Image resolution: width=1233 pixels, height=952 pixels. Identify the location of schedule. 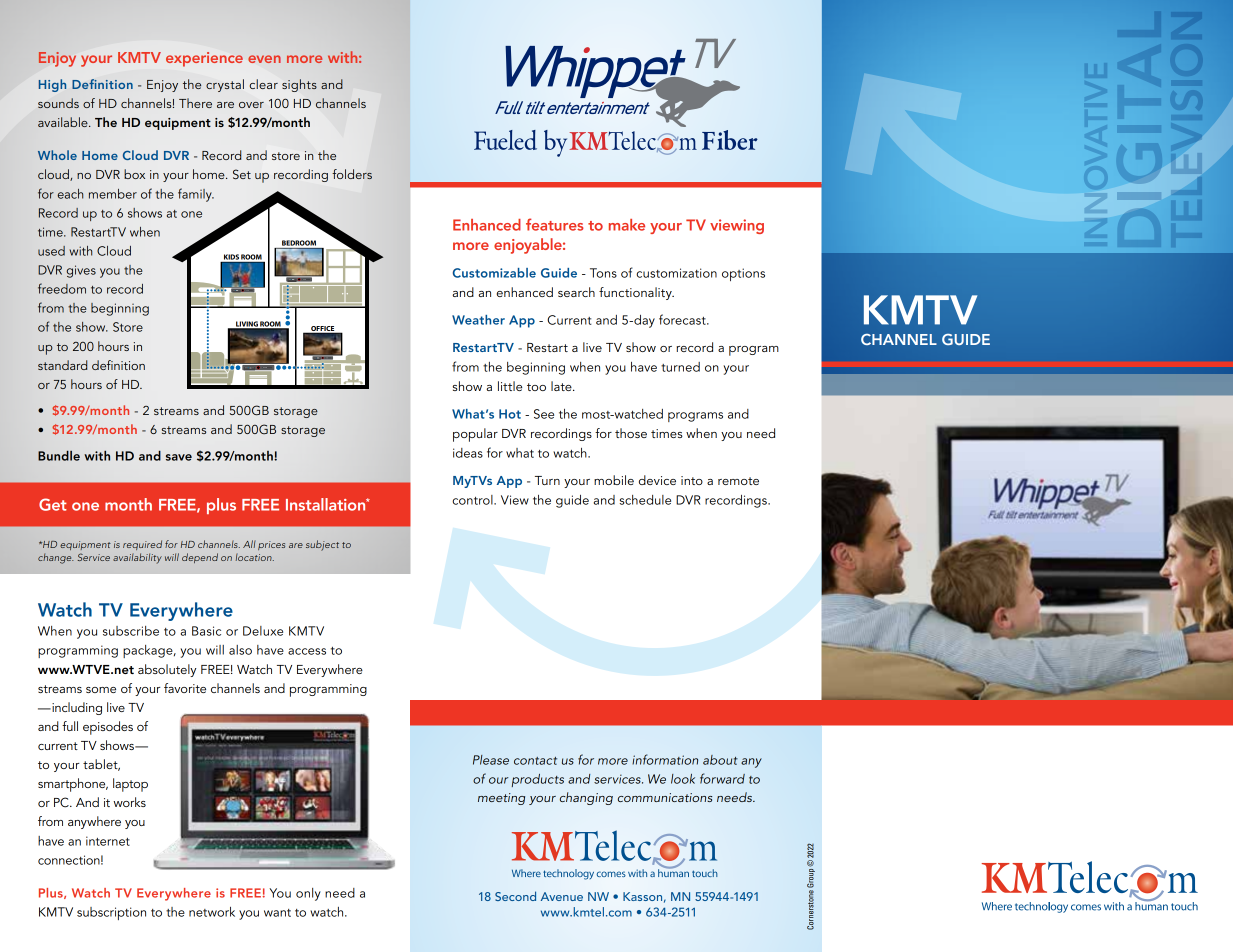
(645, 500).
